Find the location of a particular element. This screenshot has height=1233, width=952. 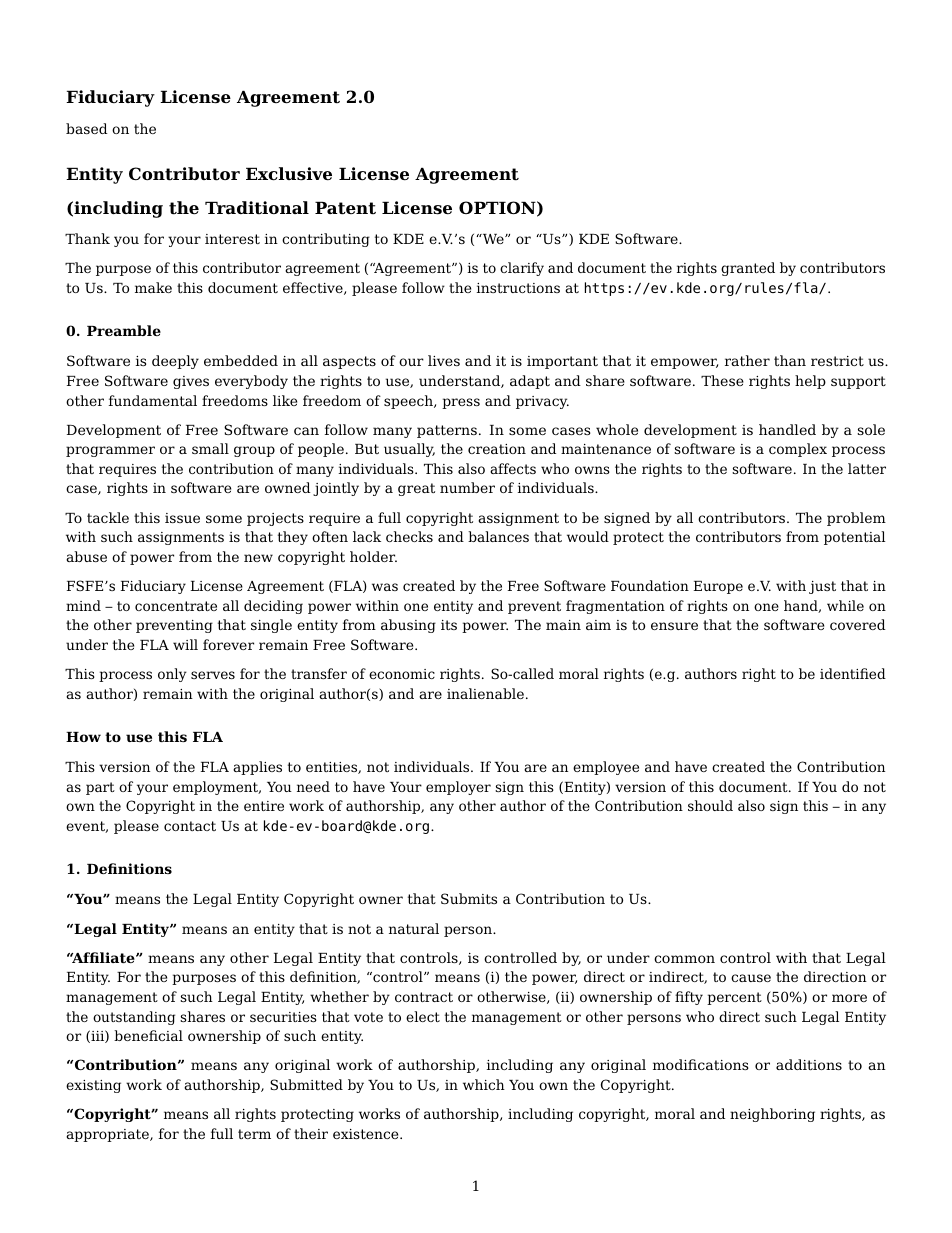

appropriate is located at coordinates (108, 1135).
